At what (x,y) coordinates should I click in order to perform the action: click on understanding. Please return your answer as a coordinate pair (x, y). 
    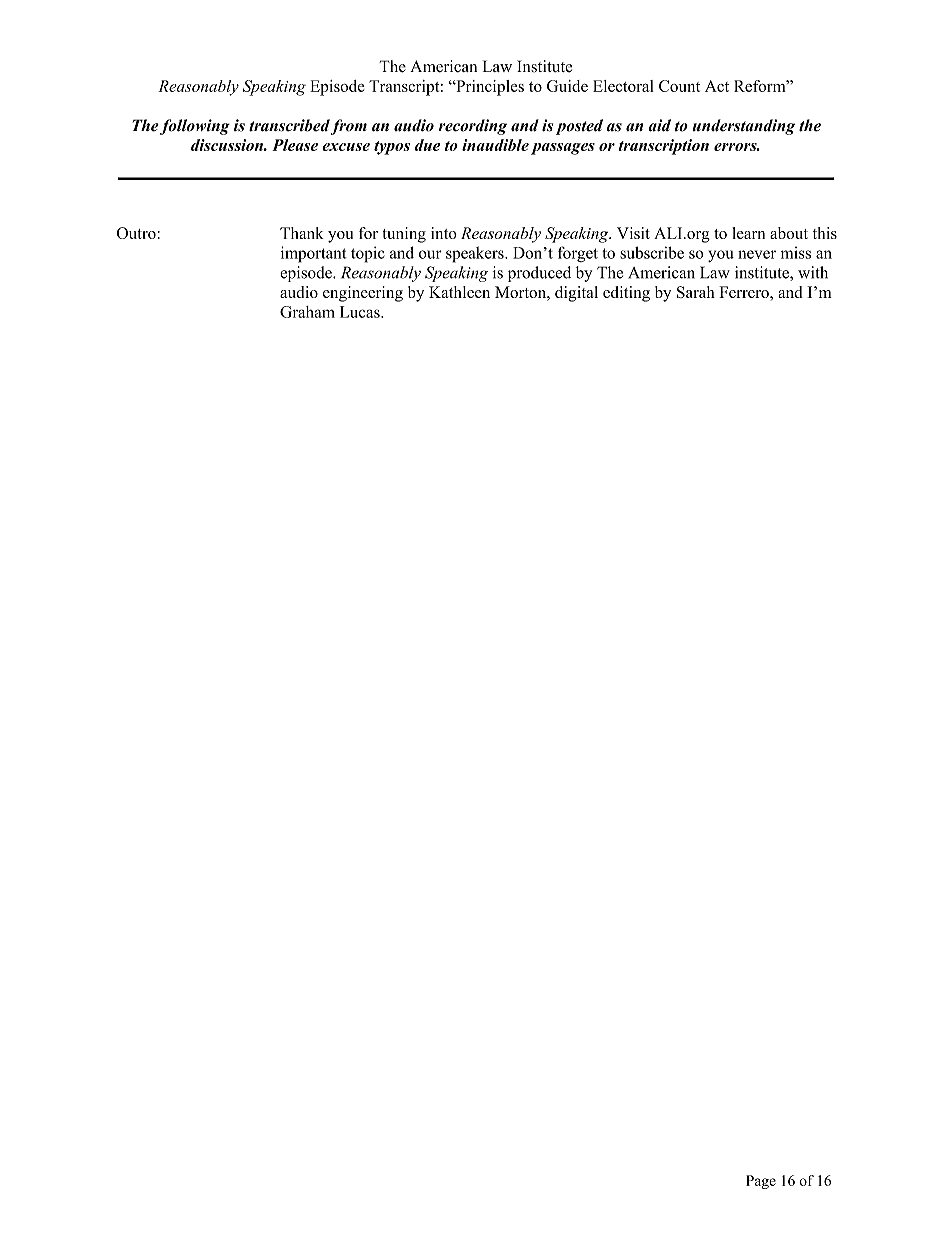
    Looking at the image, I should click on (744, 127).
